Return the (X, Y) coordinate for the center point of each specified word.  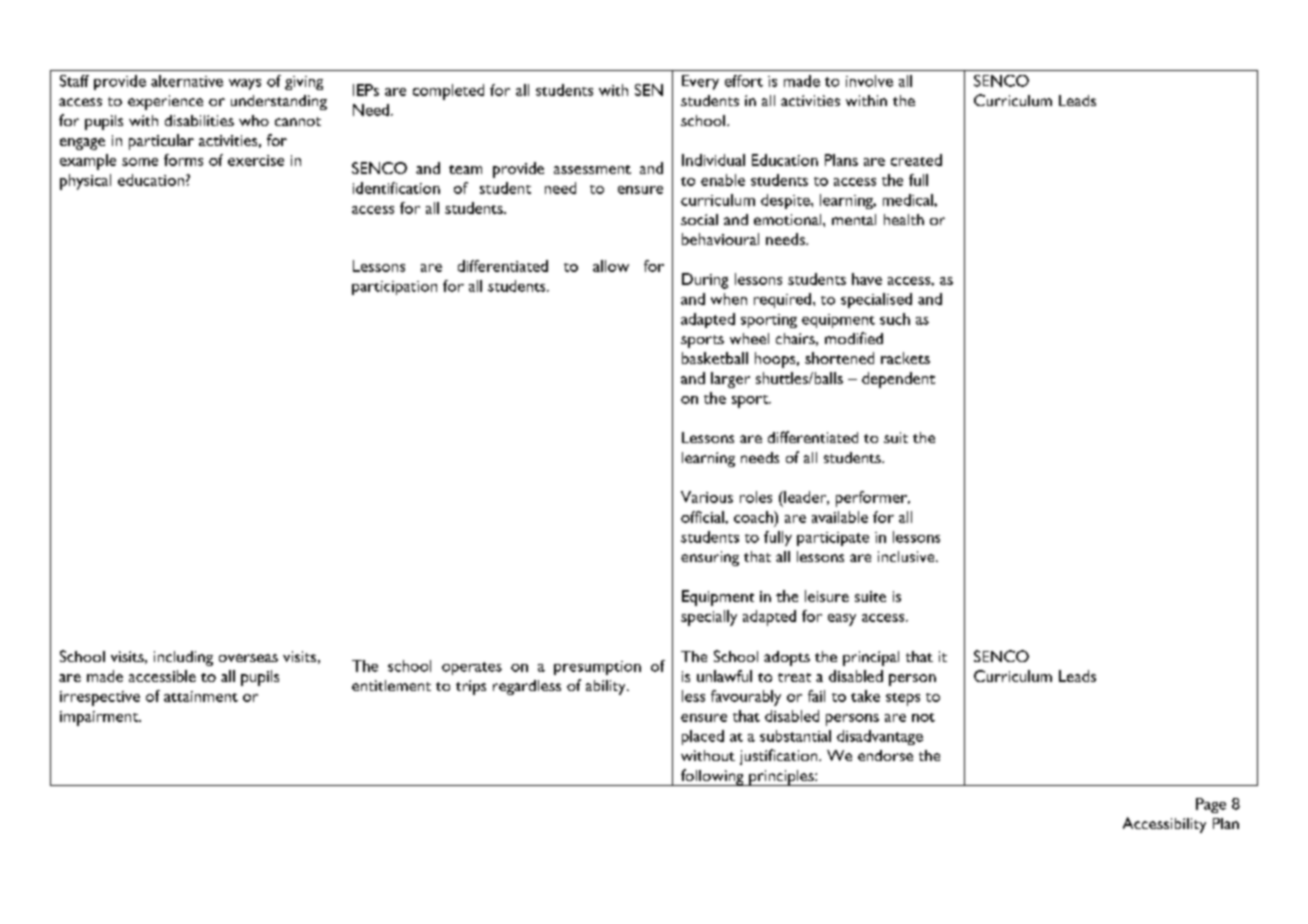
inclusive (907, 556)
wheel (749, 338)
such (895, 319)
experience (165, 102)
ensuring (710, 558)
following (712, 777)
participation (394, 288)
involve (869, 81)
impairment (100, 718)
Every (700, 82)
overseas (248, 658)
